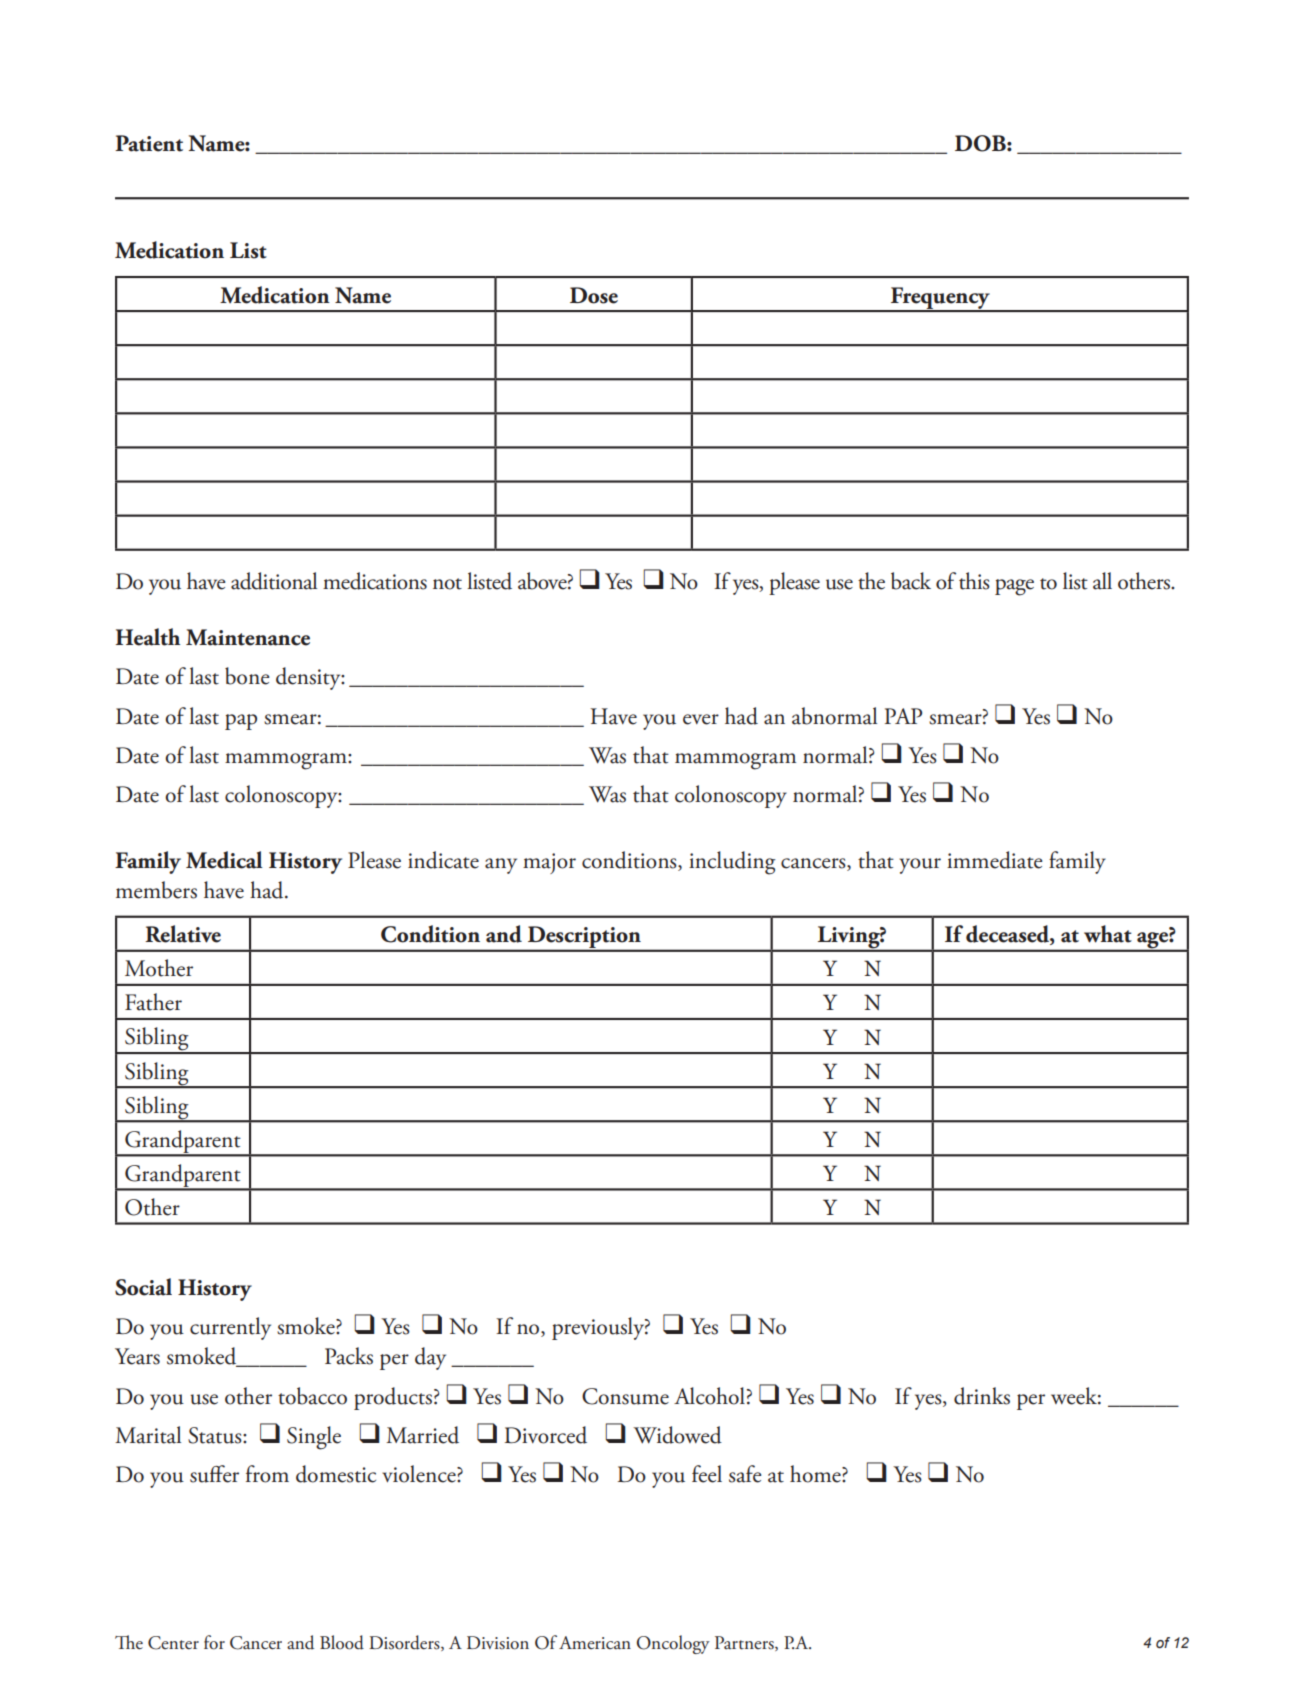  Describe the element at coordinates (149, 143) in the screenshot. I see `Patient` at that location.
